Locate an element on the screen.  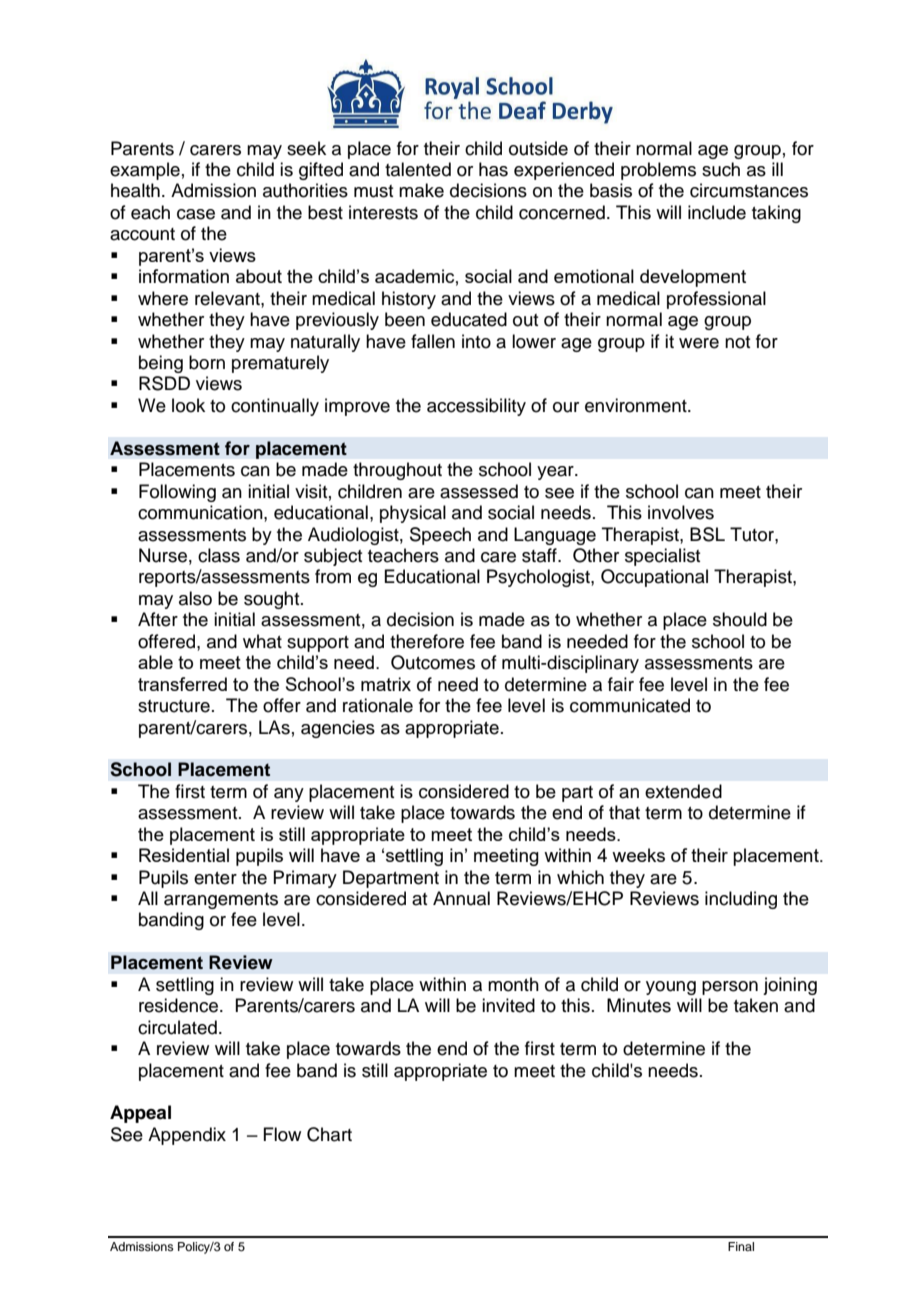
therefore is located at coordinates (427, 641).
